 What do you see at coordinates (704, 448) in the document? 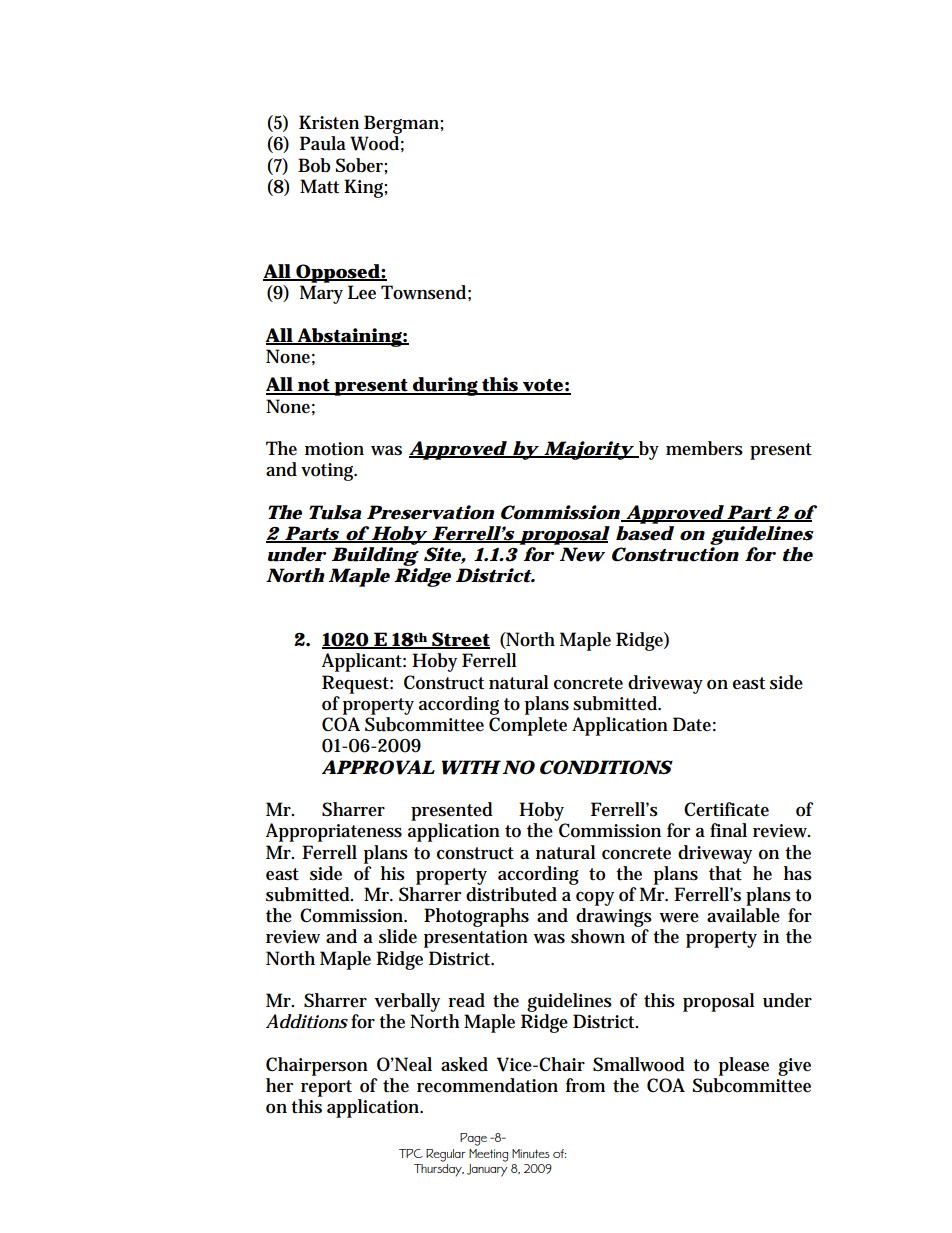
I see `members` at bounding box center [704, 448].
